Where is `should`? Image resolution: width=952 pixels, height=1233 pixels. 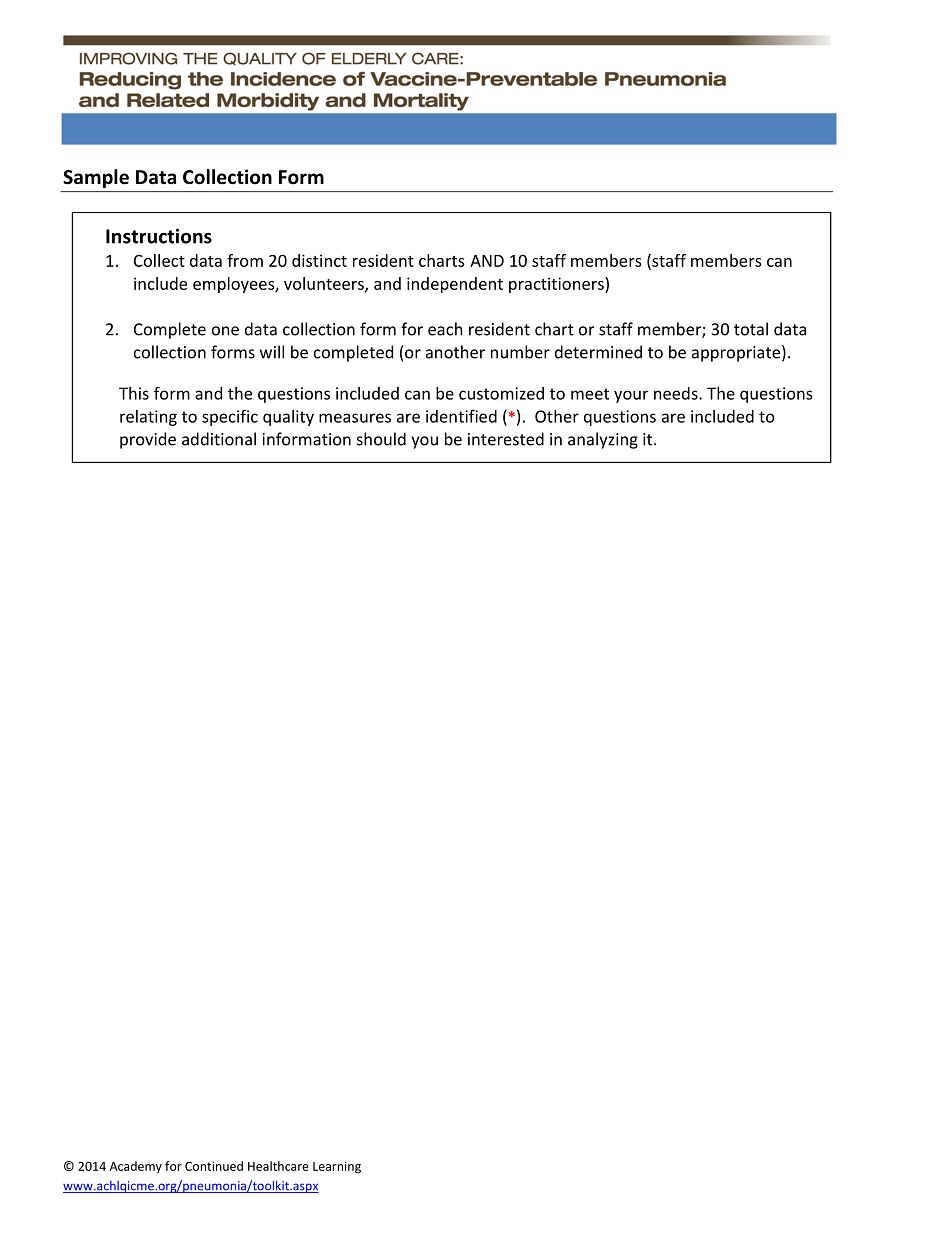 should is located at coordinates (381, 439).
